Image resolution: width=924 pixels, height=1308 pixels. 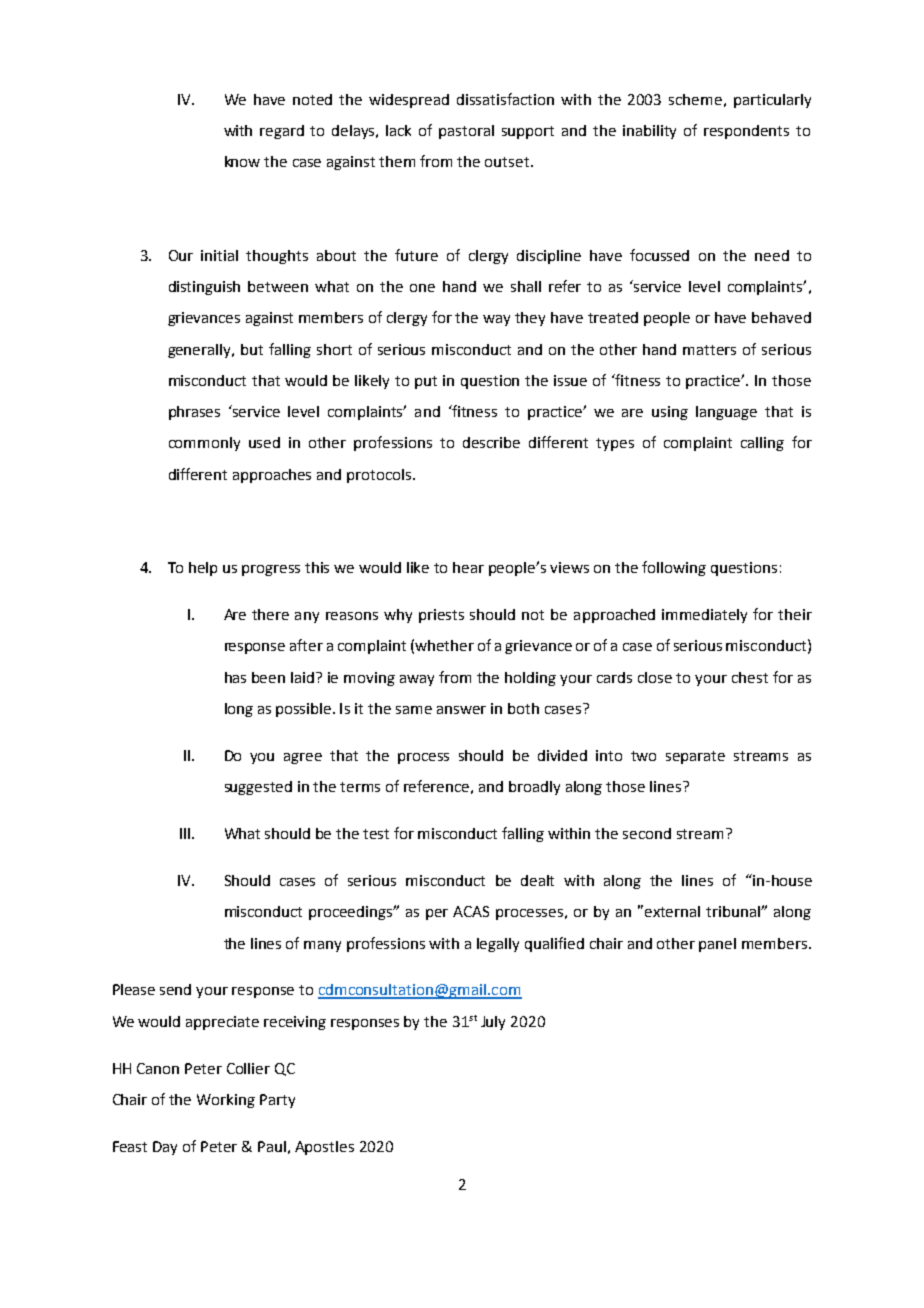 What do you see at coordinates (493, 1023) in the screenshot?
I see `July` at bounding box center [493, 1023].
